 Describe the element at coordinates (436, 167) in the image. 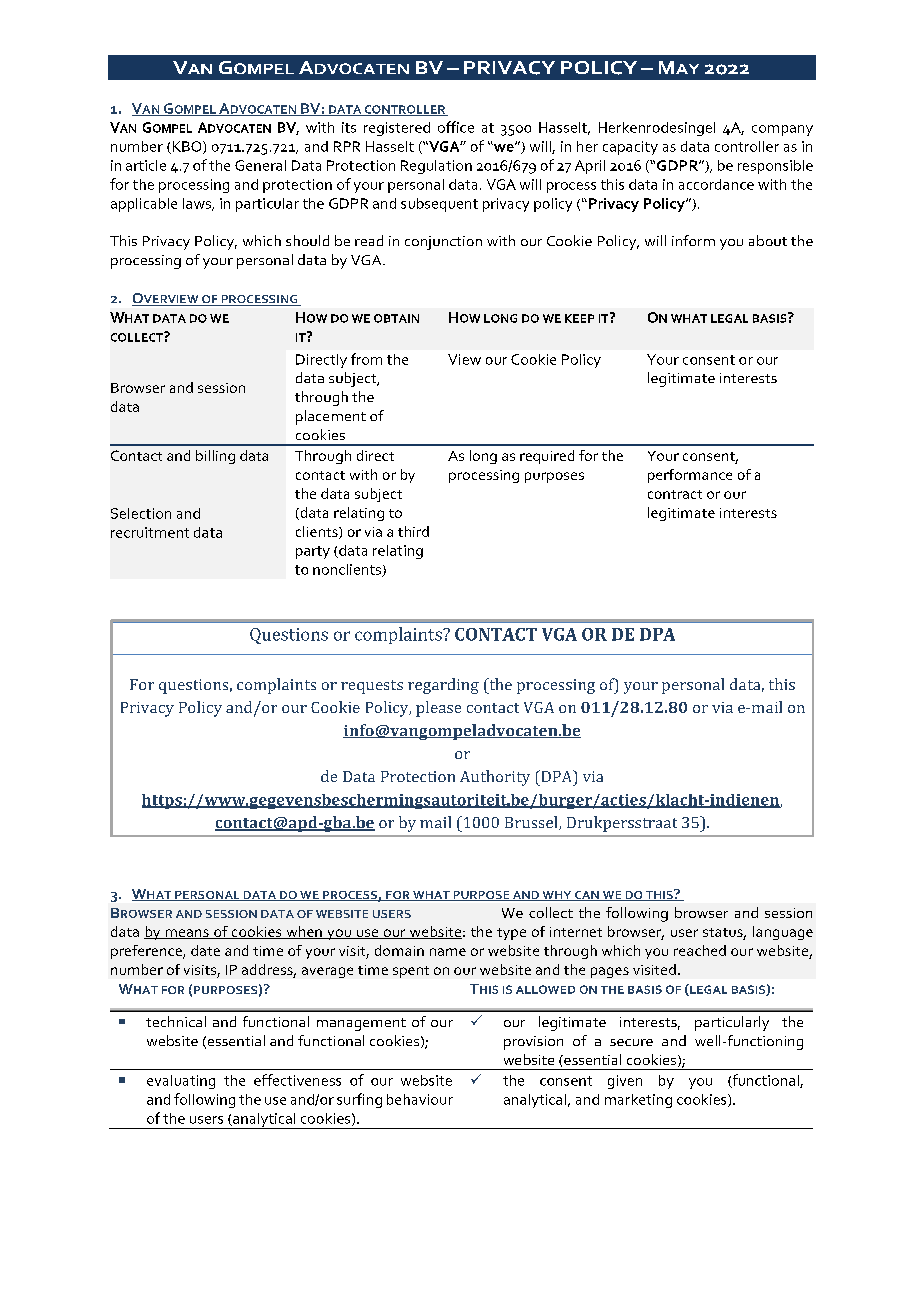

I see `Regulation` at that location.
